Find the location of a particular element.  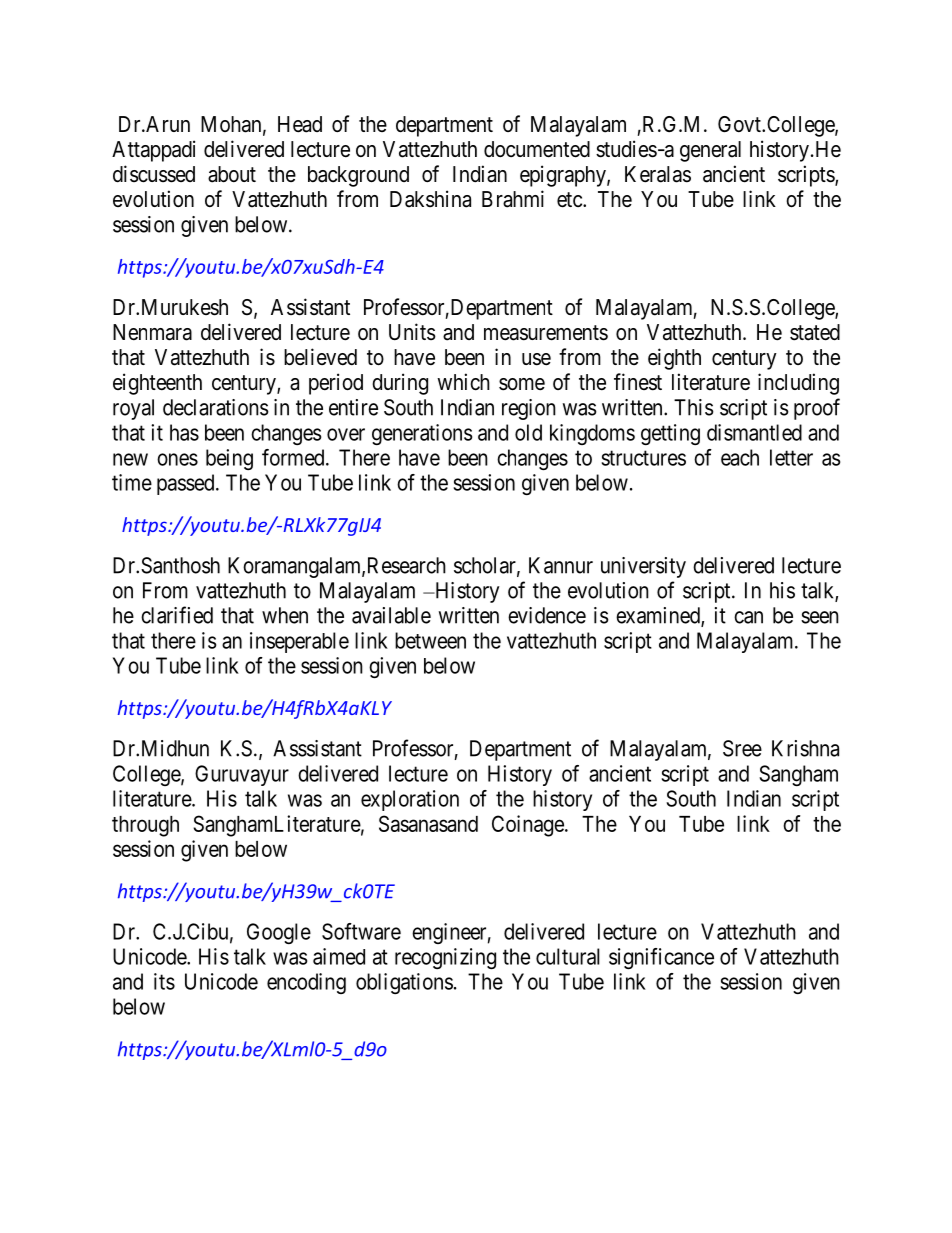

documented is located at coordinates (537, 149).
